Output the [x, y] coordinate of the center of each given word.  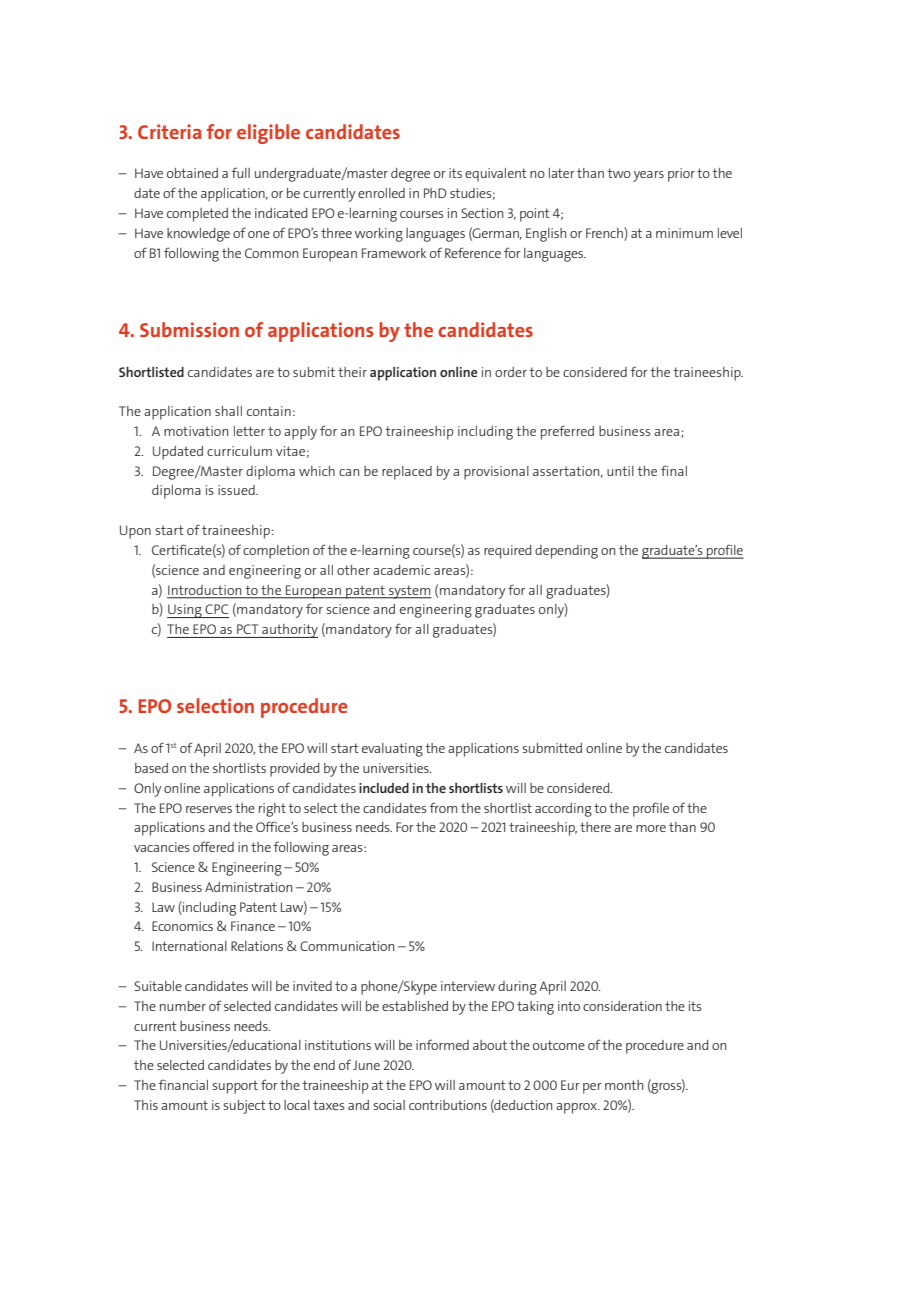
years [648, 176]
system [409, 592]
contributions [448, 1105]
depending [566, 552]
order [511, 372]
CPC [217, 609]
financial [183, 1084]
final [674, 470]
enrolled [381, 193]
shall [228, 411]
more [651, 828]
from [443, 807]
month [624, 1085]
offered [213, 846]
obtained [192, 173]
